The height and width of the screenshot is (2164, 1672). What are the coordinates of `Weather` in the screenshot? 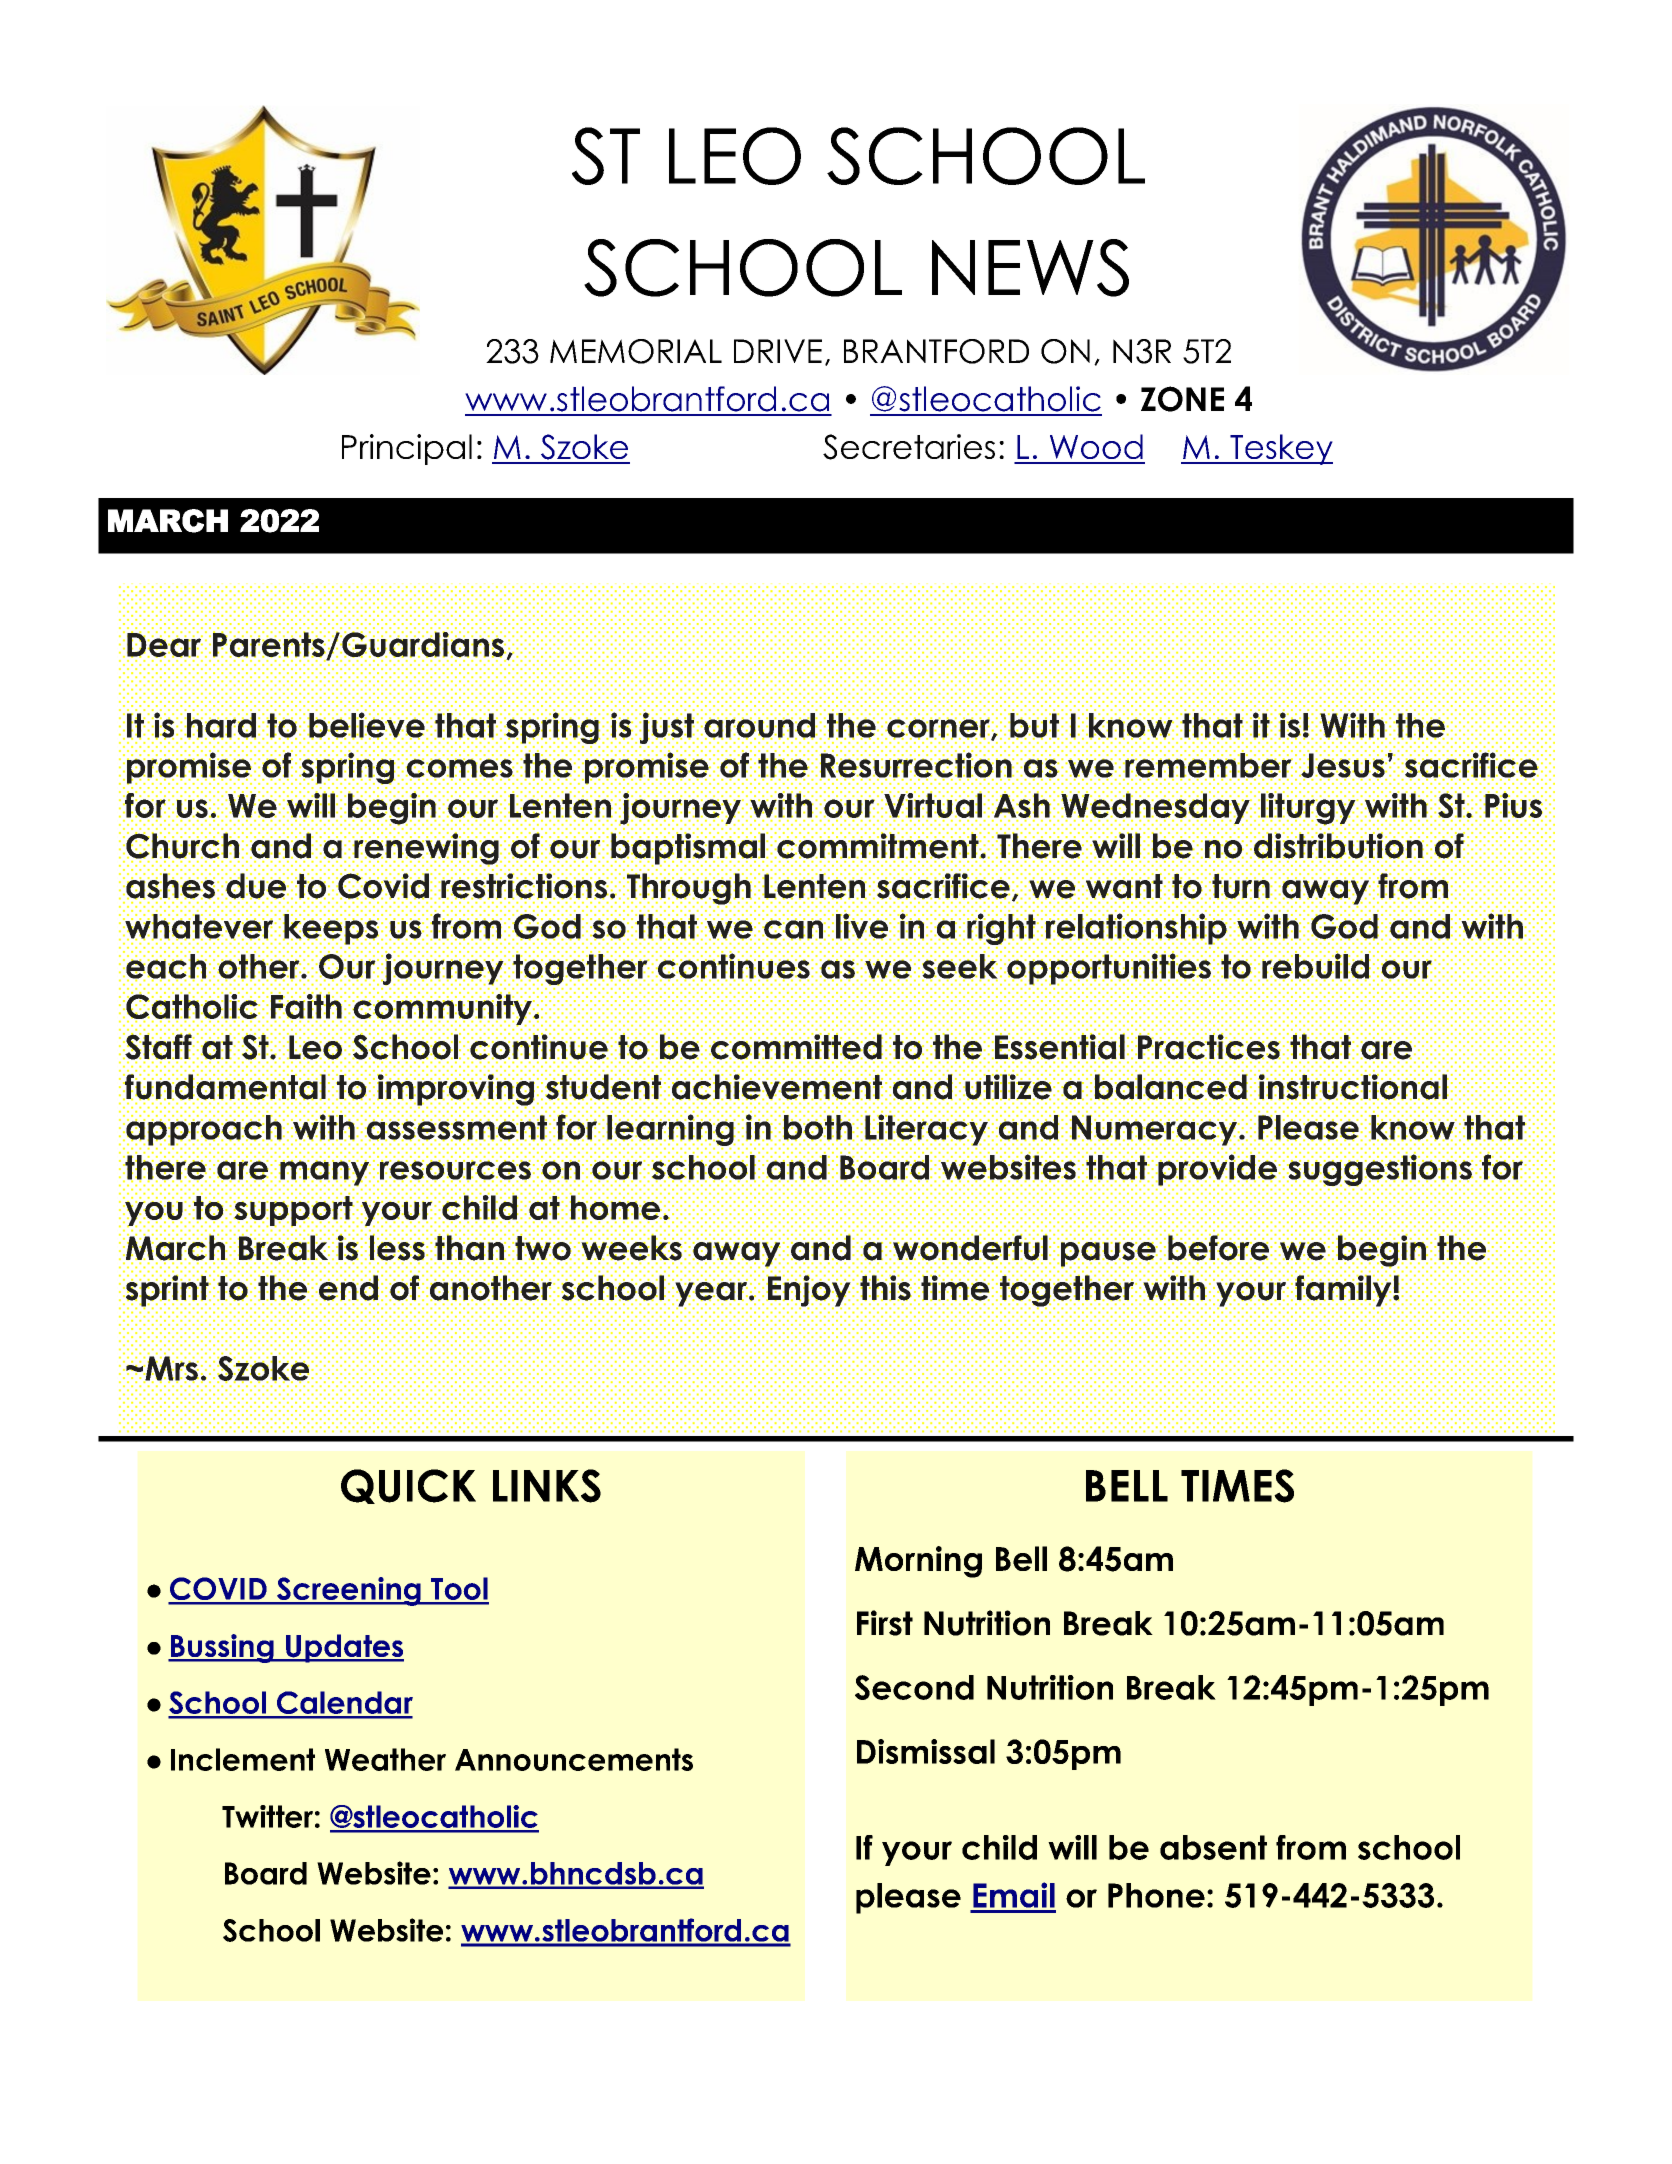 It's located at (385, 1759).
